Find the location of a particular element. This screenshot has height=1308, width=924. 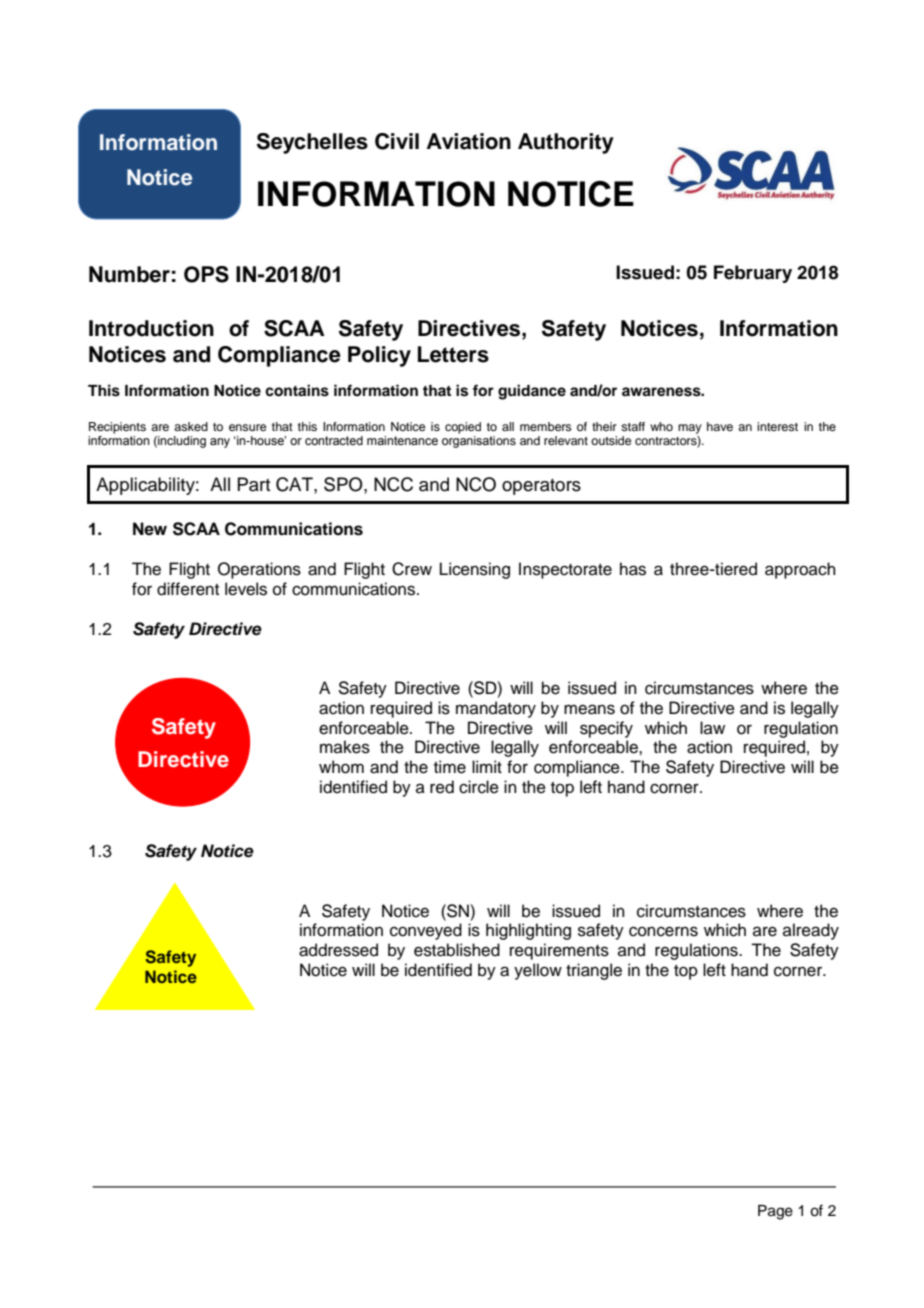

different is located at coordinates (188, 589).
